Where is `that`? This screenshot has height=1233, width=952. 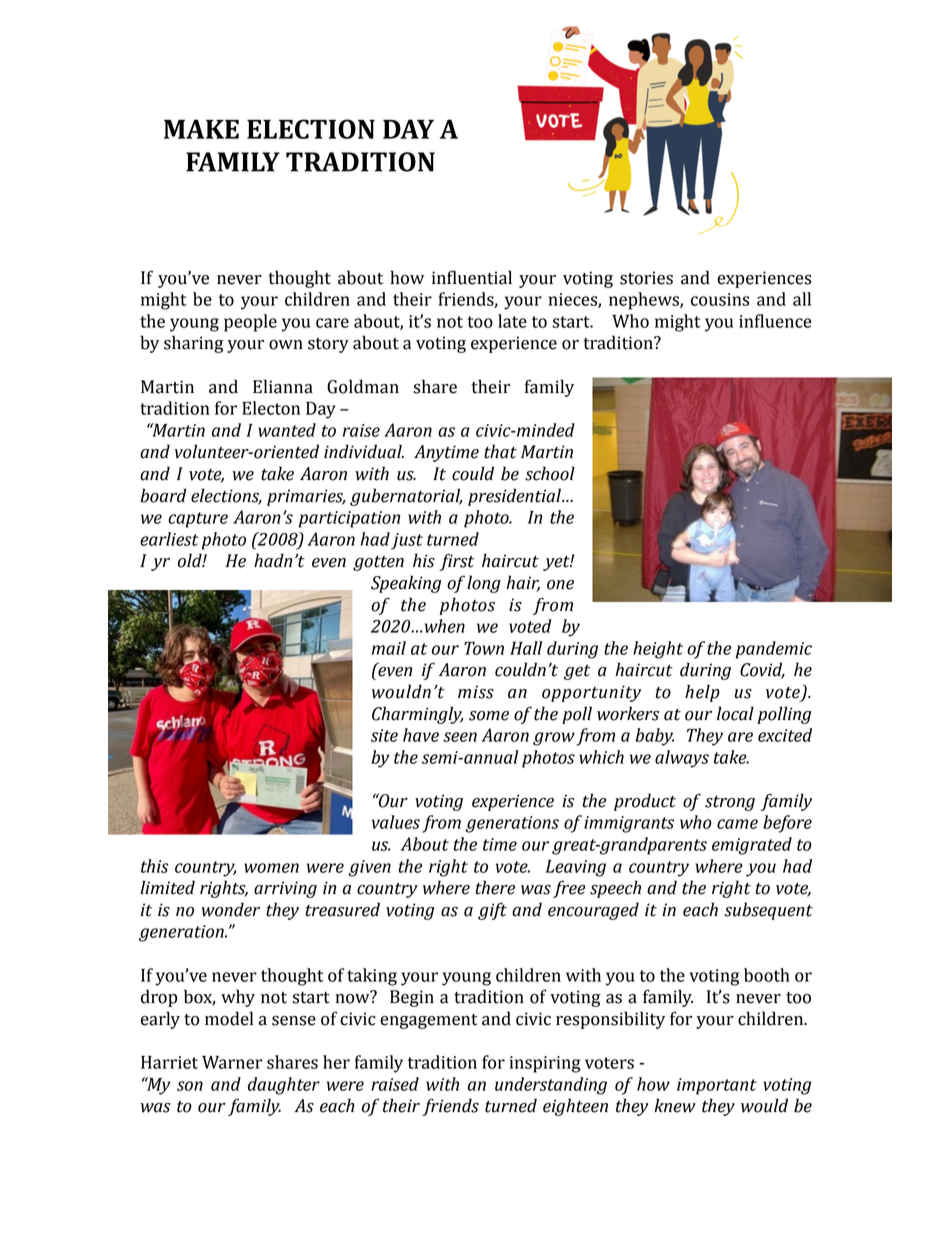
that is located at coordinates (500, 451).
